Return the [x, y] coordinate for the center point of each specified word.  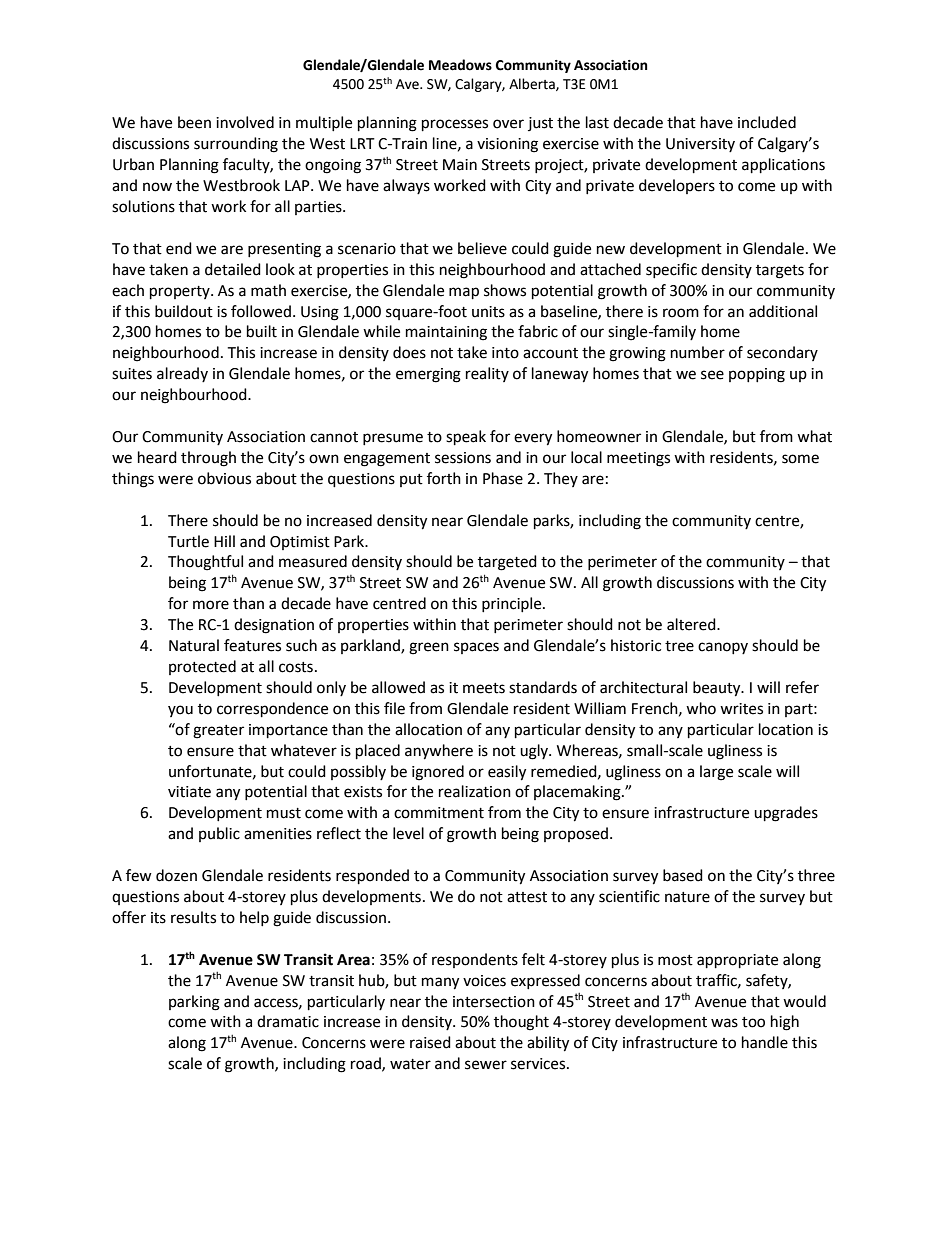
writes [741, 709]
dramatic [288, 1021]
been [194, 122]
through [208, 459]
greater [218, 732]
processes [455, 125]
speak [466, 438]
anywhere [439, 752]
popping [757, 375]
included [767, 122]
